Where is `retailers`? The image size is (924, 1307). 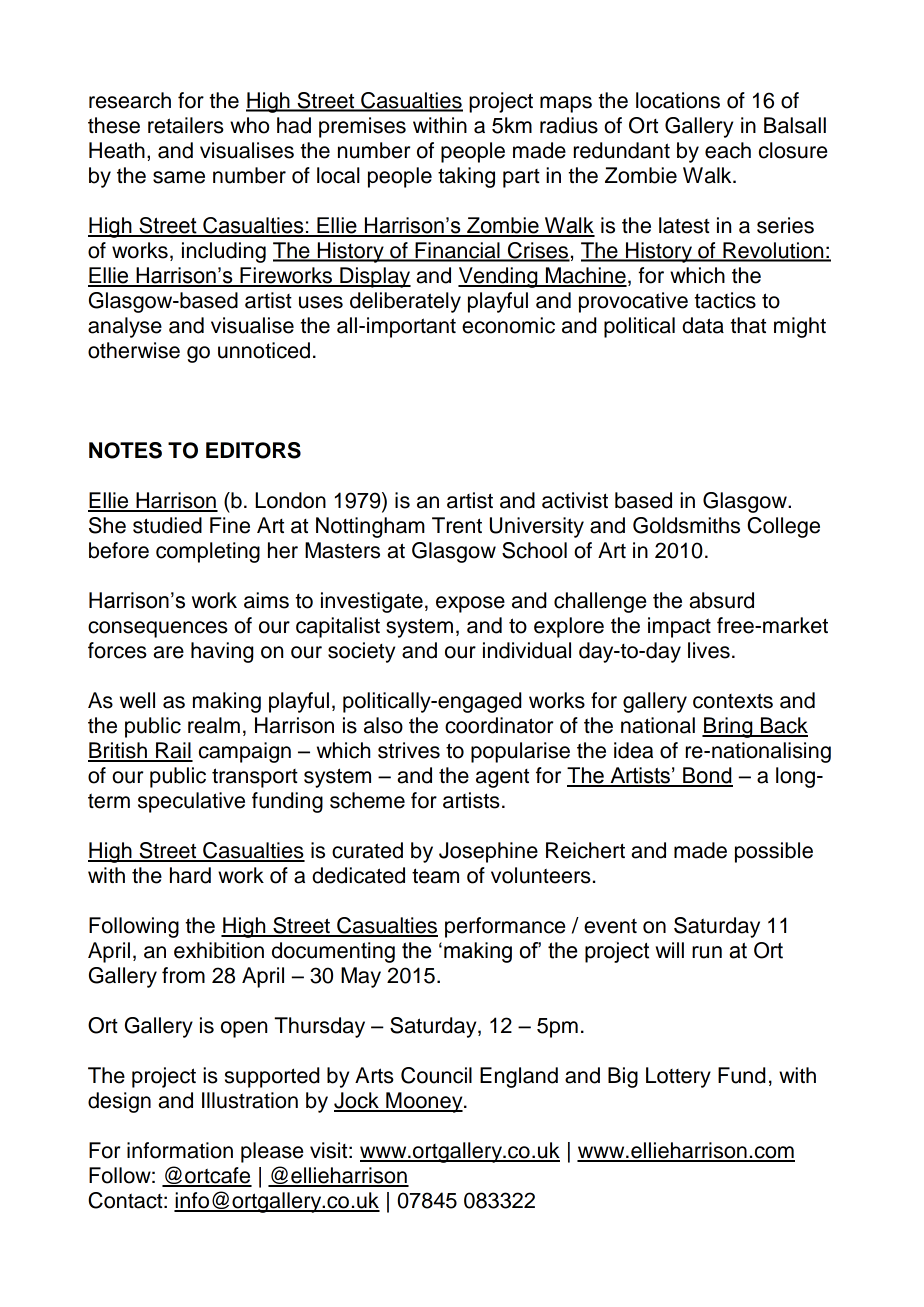
retailers is located at coordinates (186, 125).
